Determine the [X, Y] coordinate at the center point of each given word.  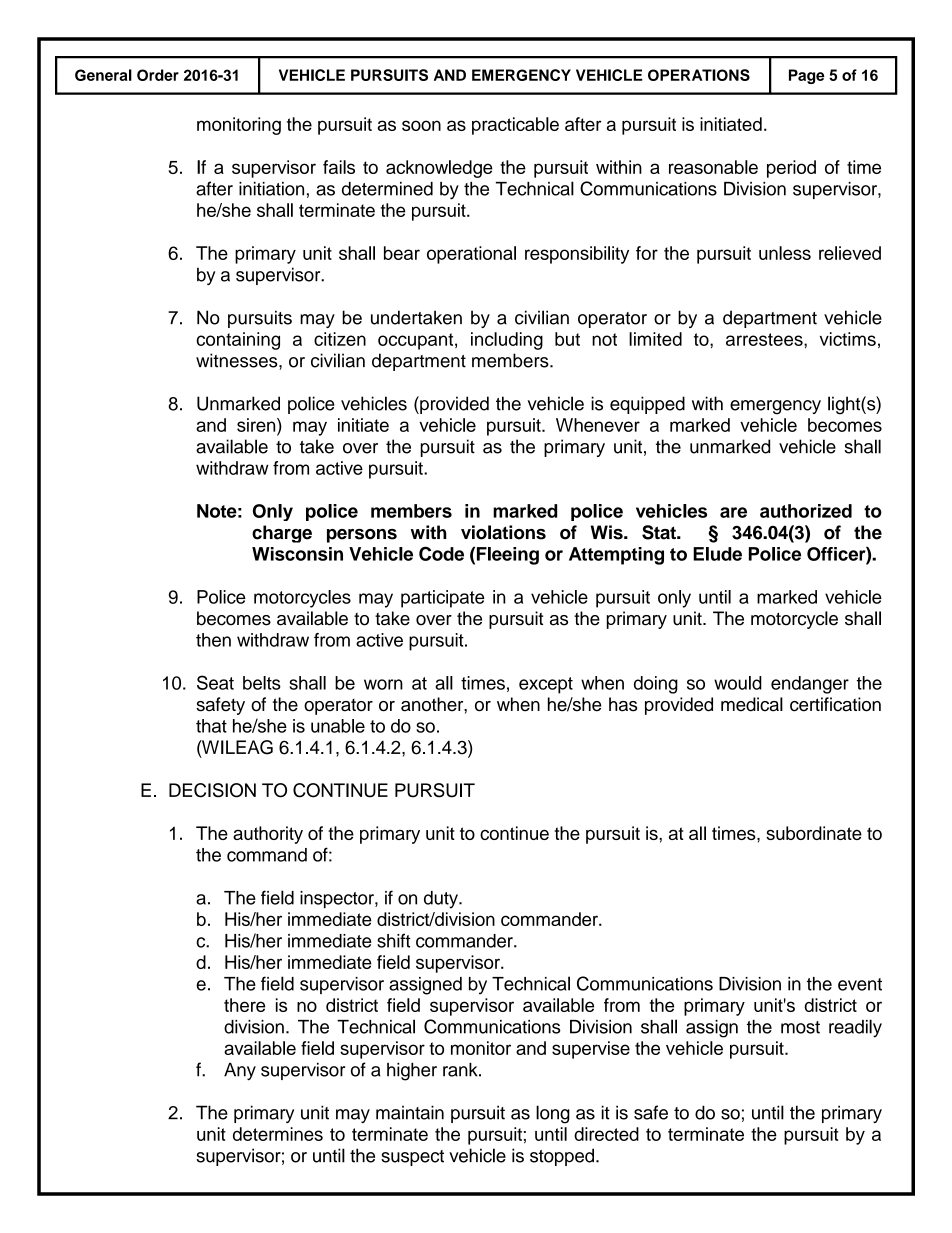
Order [158, 75]
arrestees [765, 339]
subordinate [814, 833]
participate [443, 599]
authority [268, 835]
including [507, 341]
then [213, 640]
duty [442, 900]
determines [278, 1134]
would [738, 683]
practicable [515, 126]
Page [807, 76]
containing [238, 341]
